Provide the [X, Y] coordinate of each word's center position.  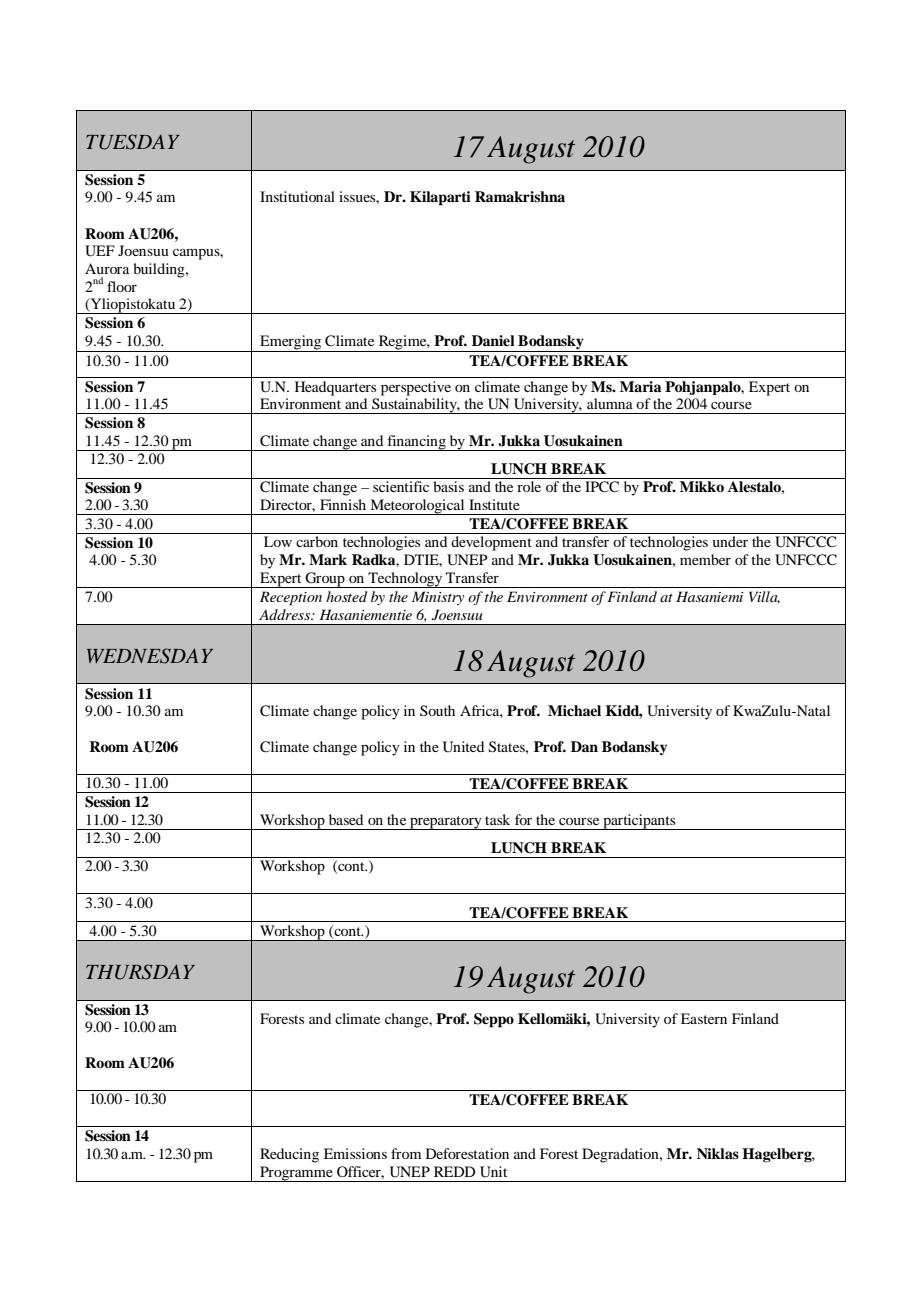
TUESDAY [133, 142]
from [406, 1153]
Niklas [718, 1153]
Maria [640, 386]
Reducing [289, 1155]
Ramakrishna [520, 196]
